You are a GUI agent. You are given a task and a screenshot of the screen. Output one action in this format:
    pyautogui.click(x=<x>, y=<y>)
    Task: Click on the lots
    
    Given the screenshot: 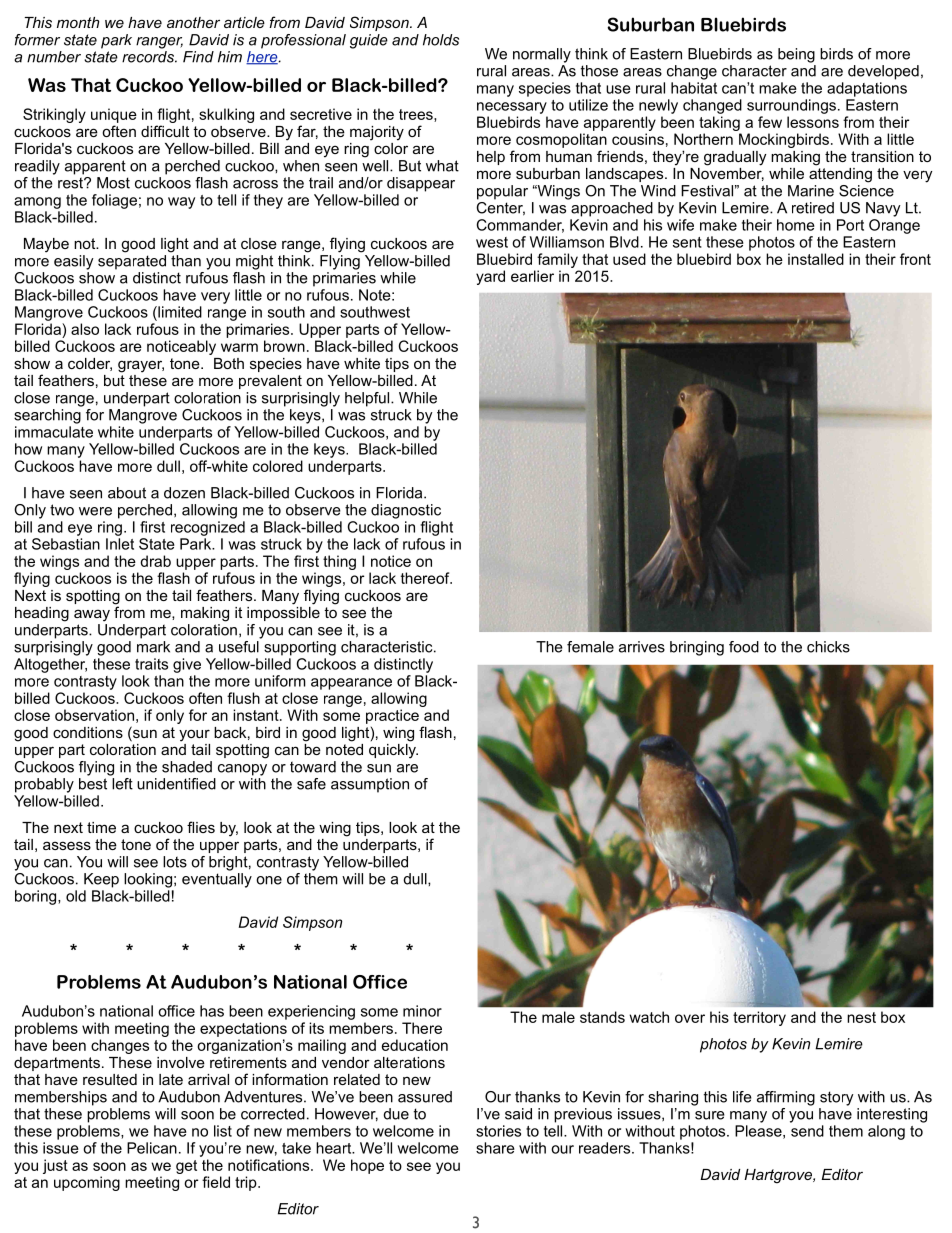 What is the action you would take?
    pyautogui.click(x=175, y=862)
